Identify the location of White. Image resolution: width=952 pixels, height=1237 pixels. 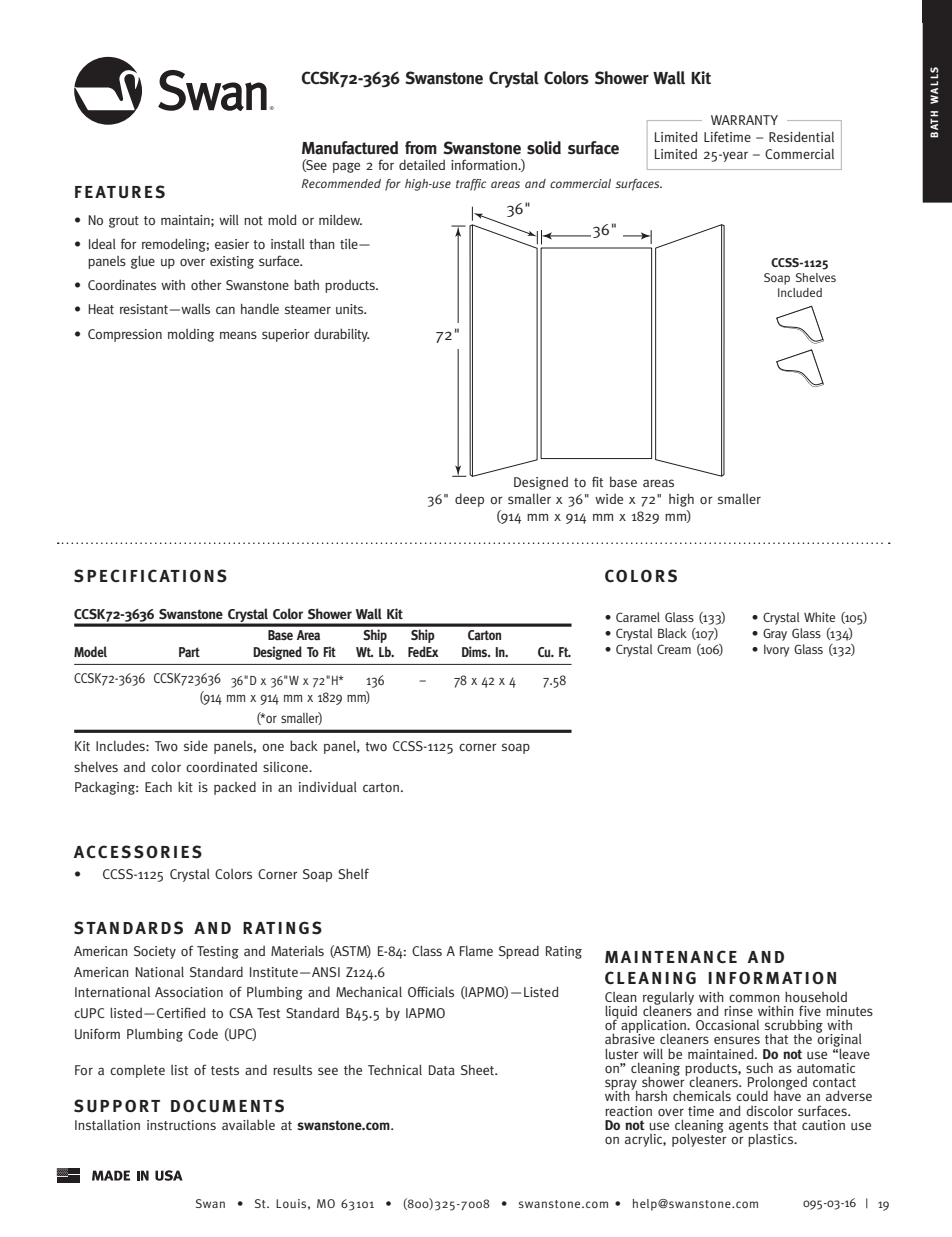
(819, 617).
